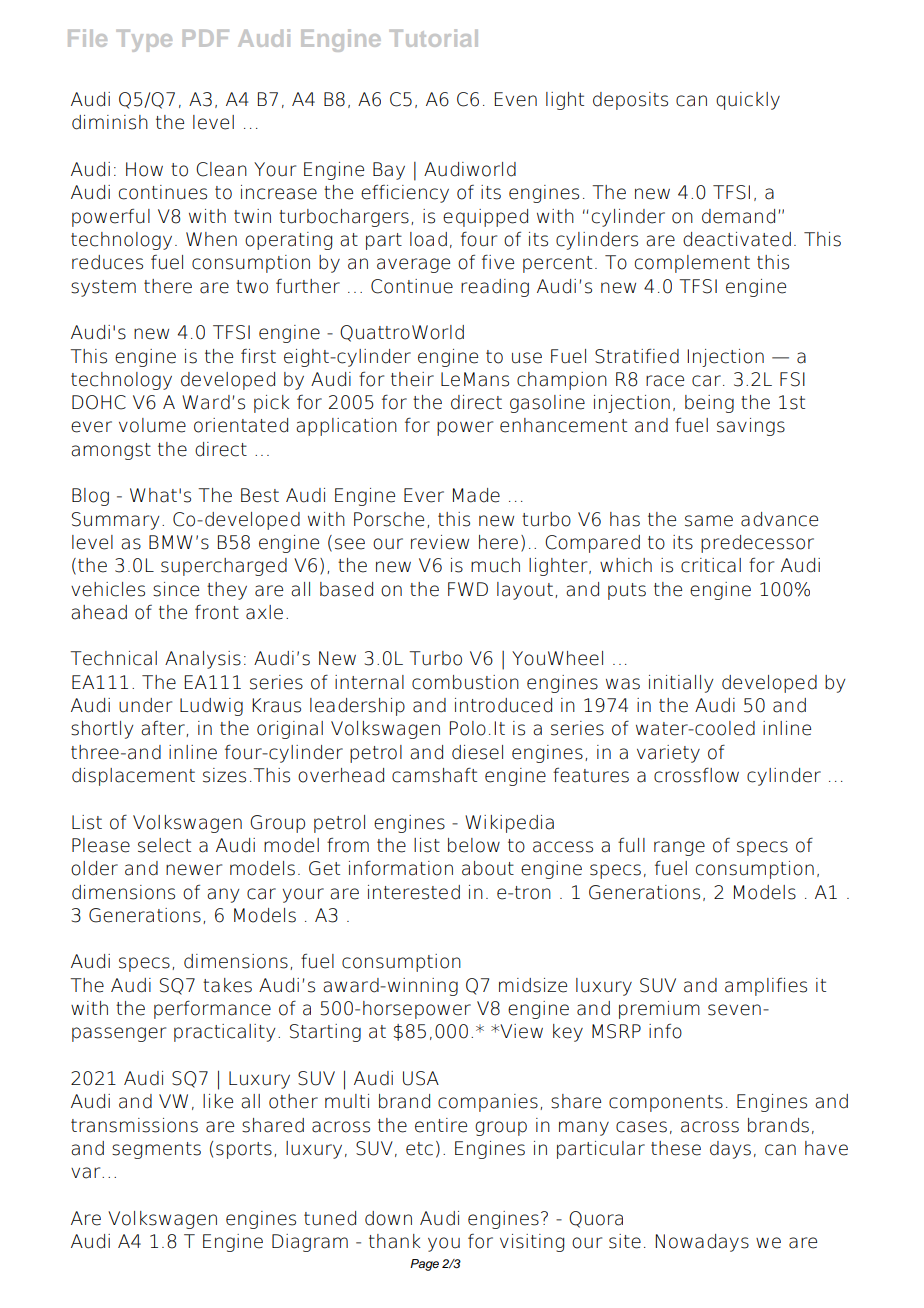  What do you see at coordinates (748, 101) in the image?
I see `quickly` at bounding box center [748, 101].
